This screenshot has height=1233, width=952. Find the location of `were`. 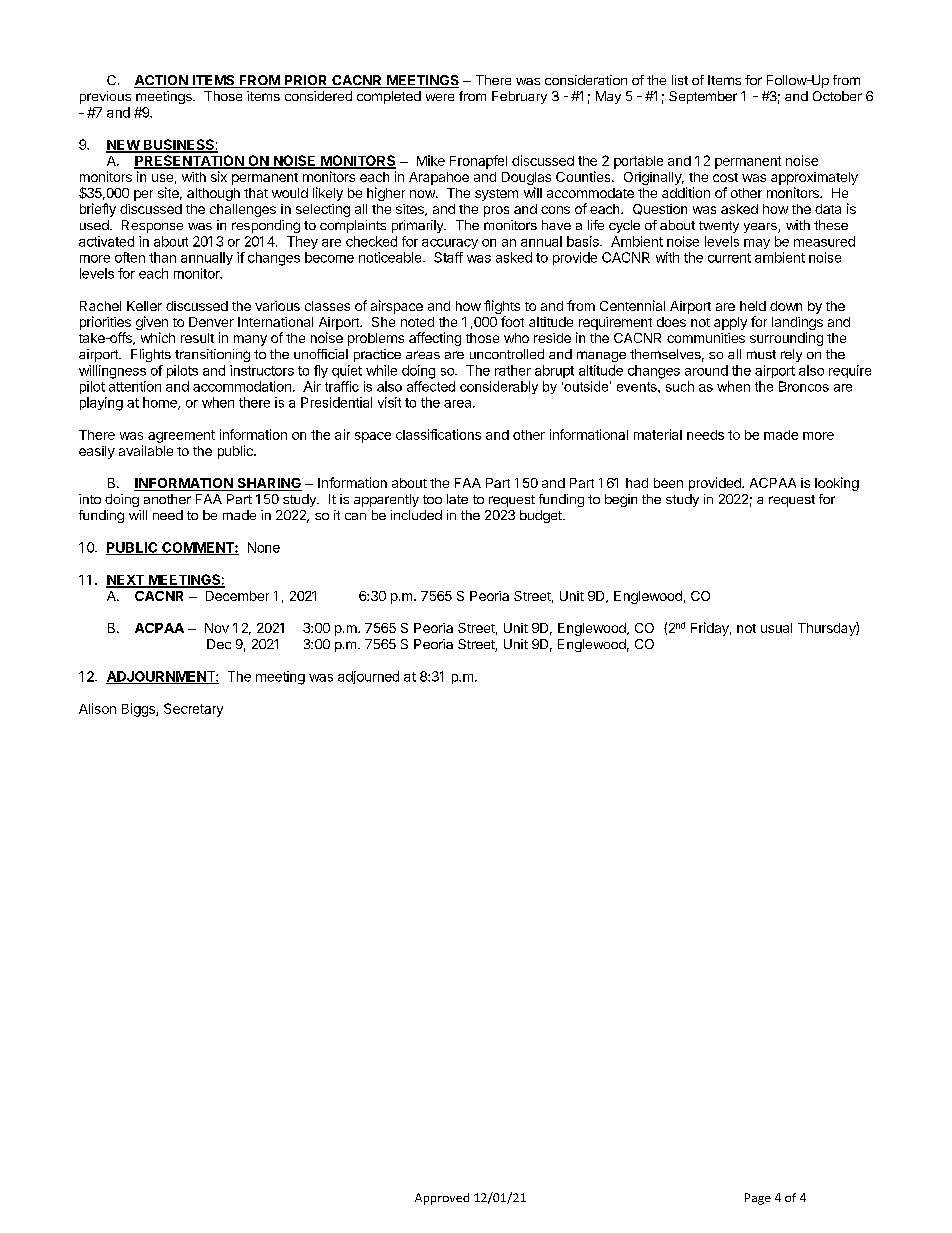

were is located at coordinates (440, 97).
